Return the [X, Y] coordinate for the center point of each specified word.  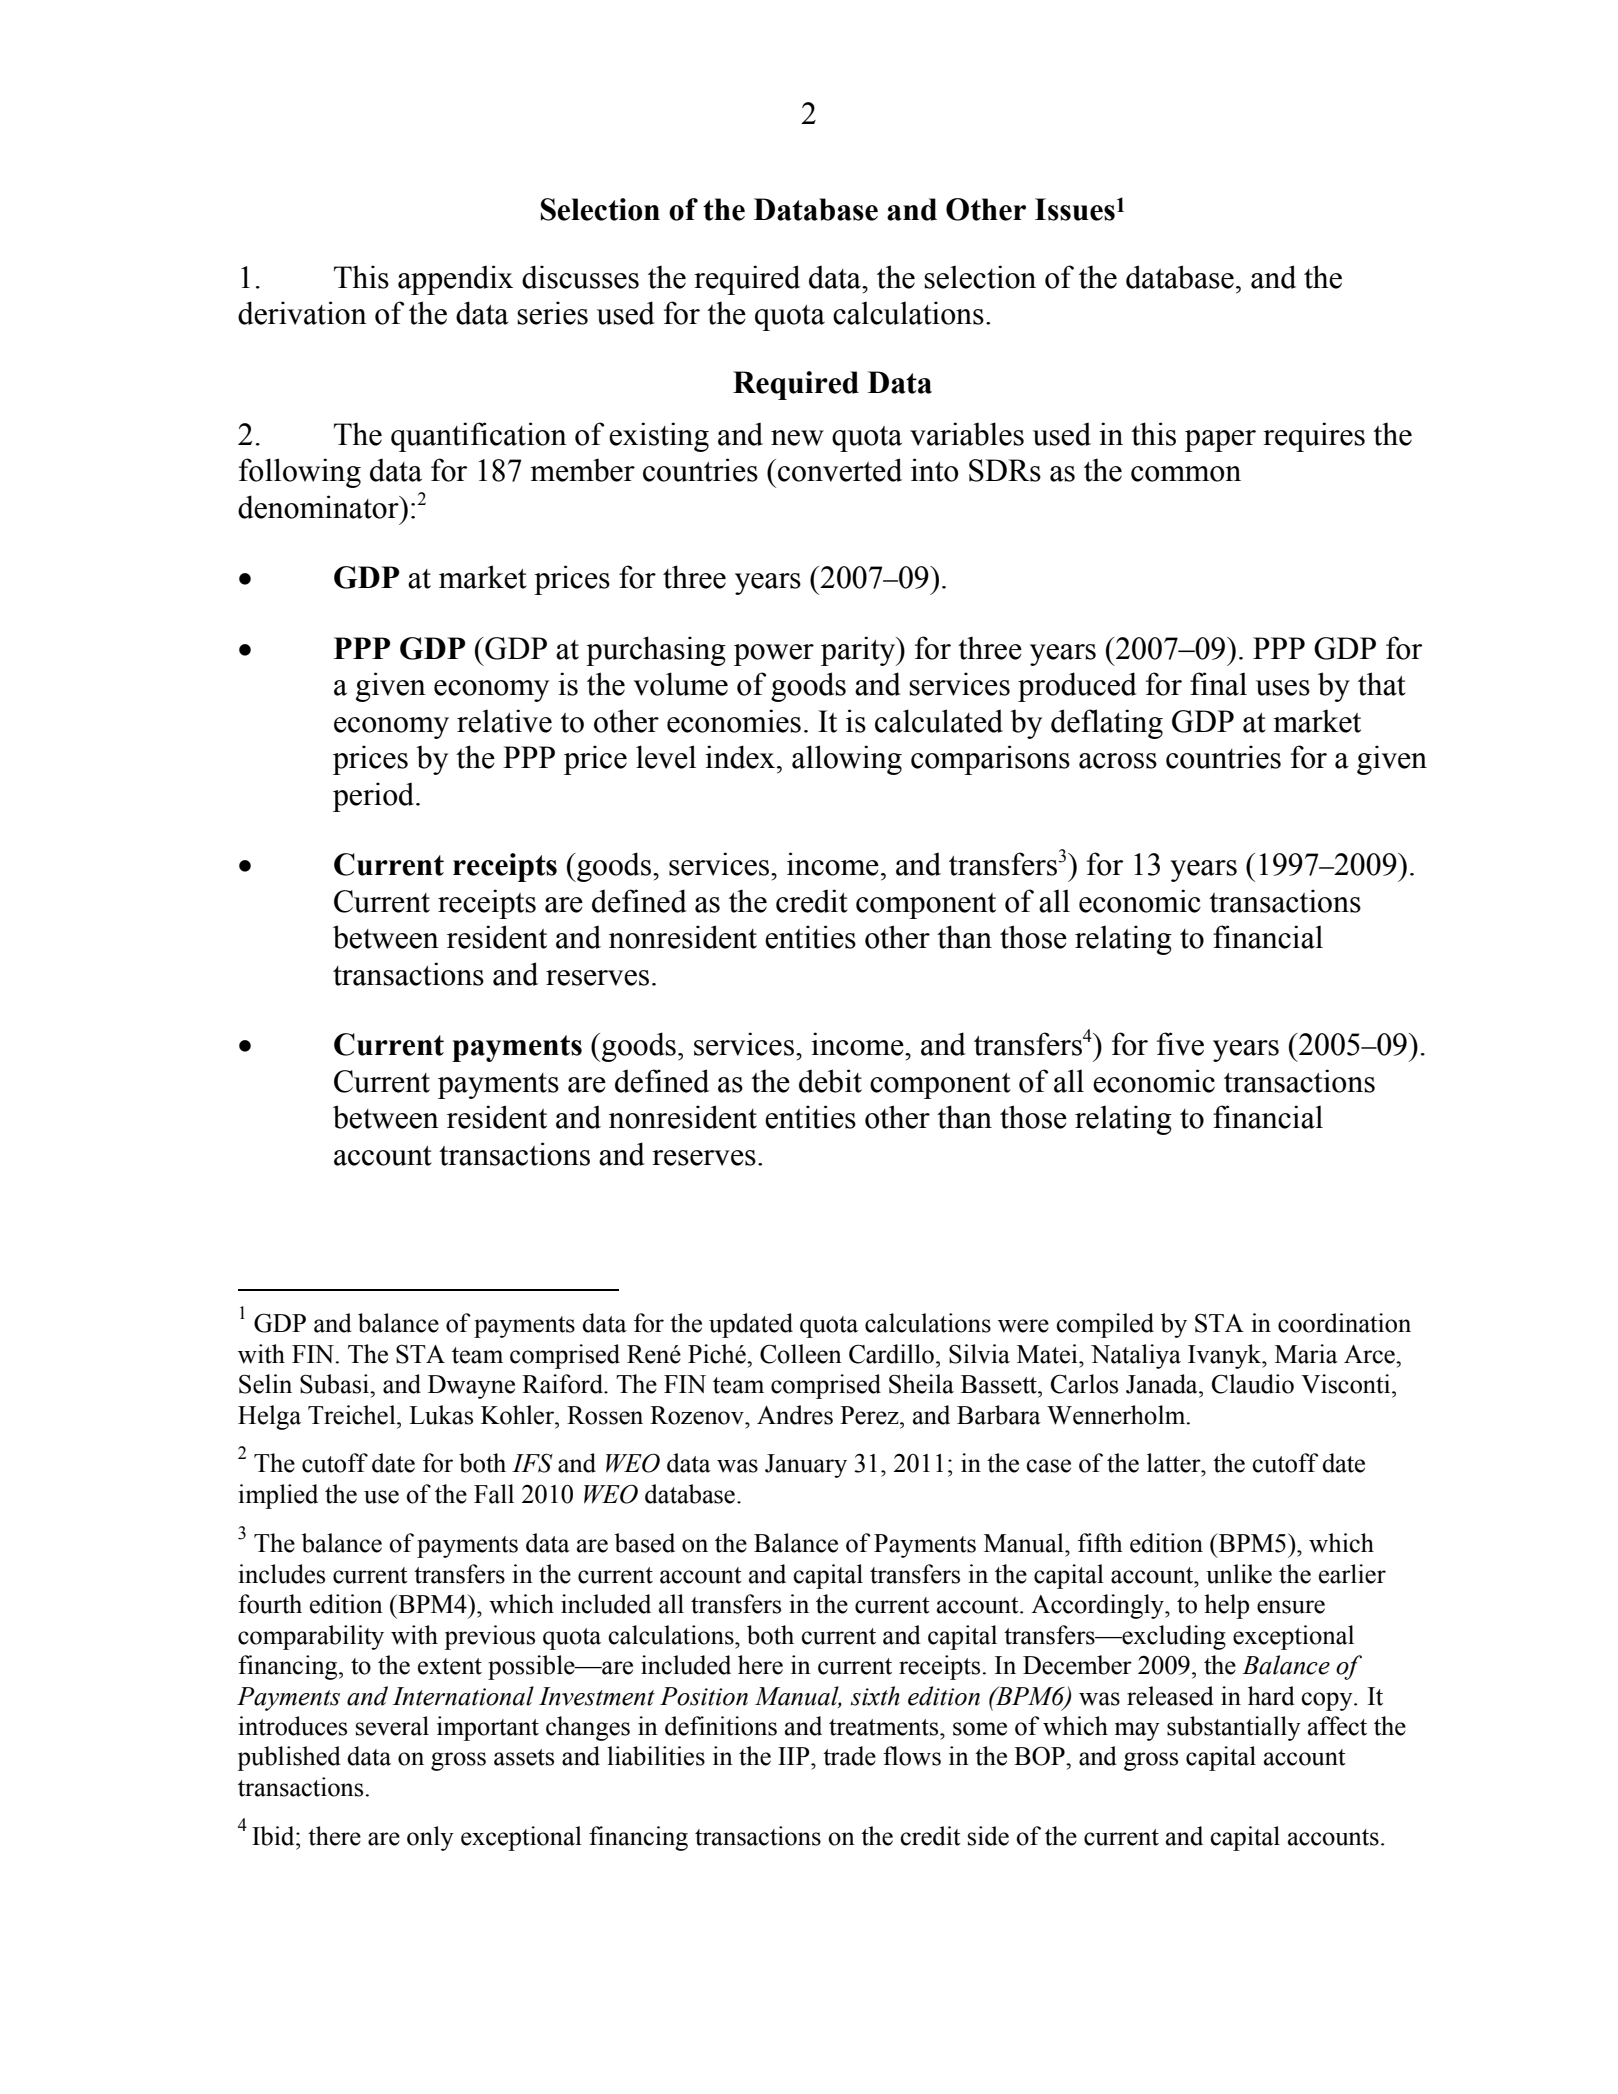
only [430, 1838]
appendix [455, 280]
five [1180, 1044]
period [375, 797]
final [1218, 684]
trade [849, 1756]
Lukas [441, 1415]
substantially [1234, 1728]
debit [830, 1081]
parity [859, 651]
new [797, 438]
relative [504, 721]
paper [1220, 441]
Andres [795, 1415]
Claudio [1253, 1384]
